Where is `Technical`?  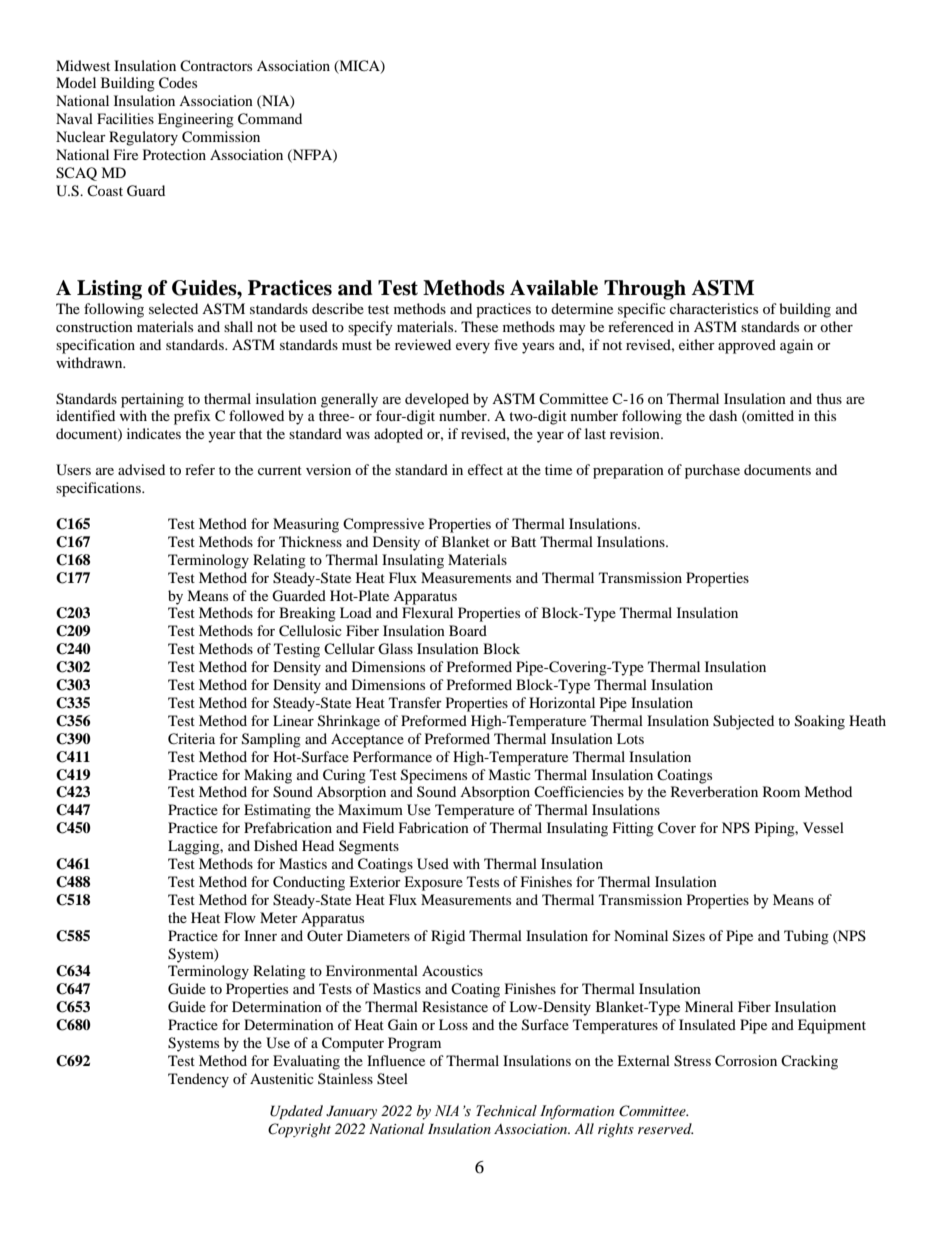
Technical is located at coordinates (506, 1111).
